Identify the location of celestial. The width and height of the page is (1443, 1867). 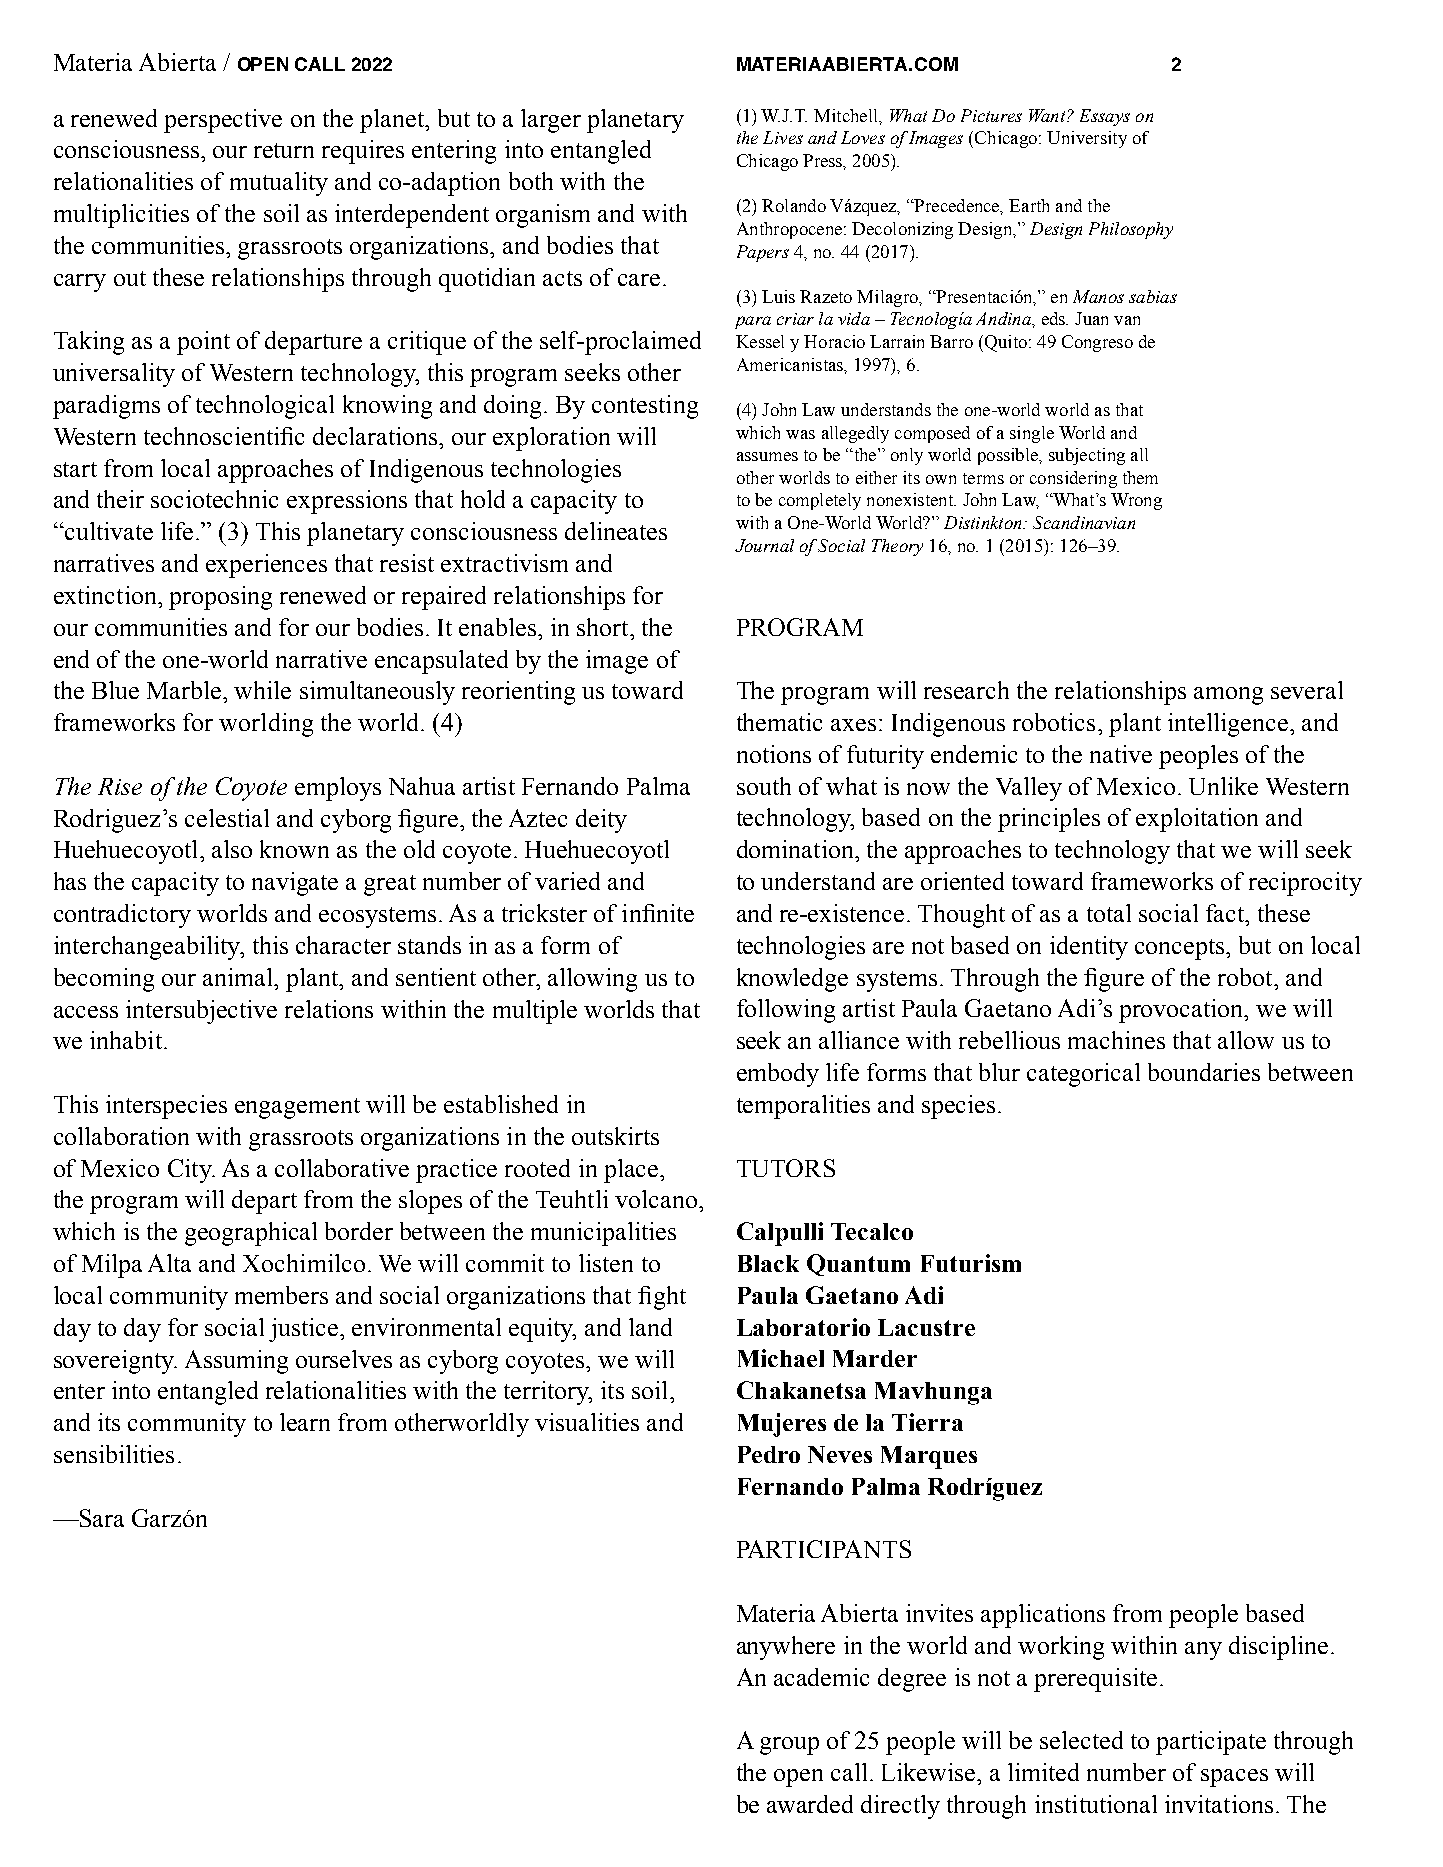
(227, 818).
